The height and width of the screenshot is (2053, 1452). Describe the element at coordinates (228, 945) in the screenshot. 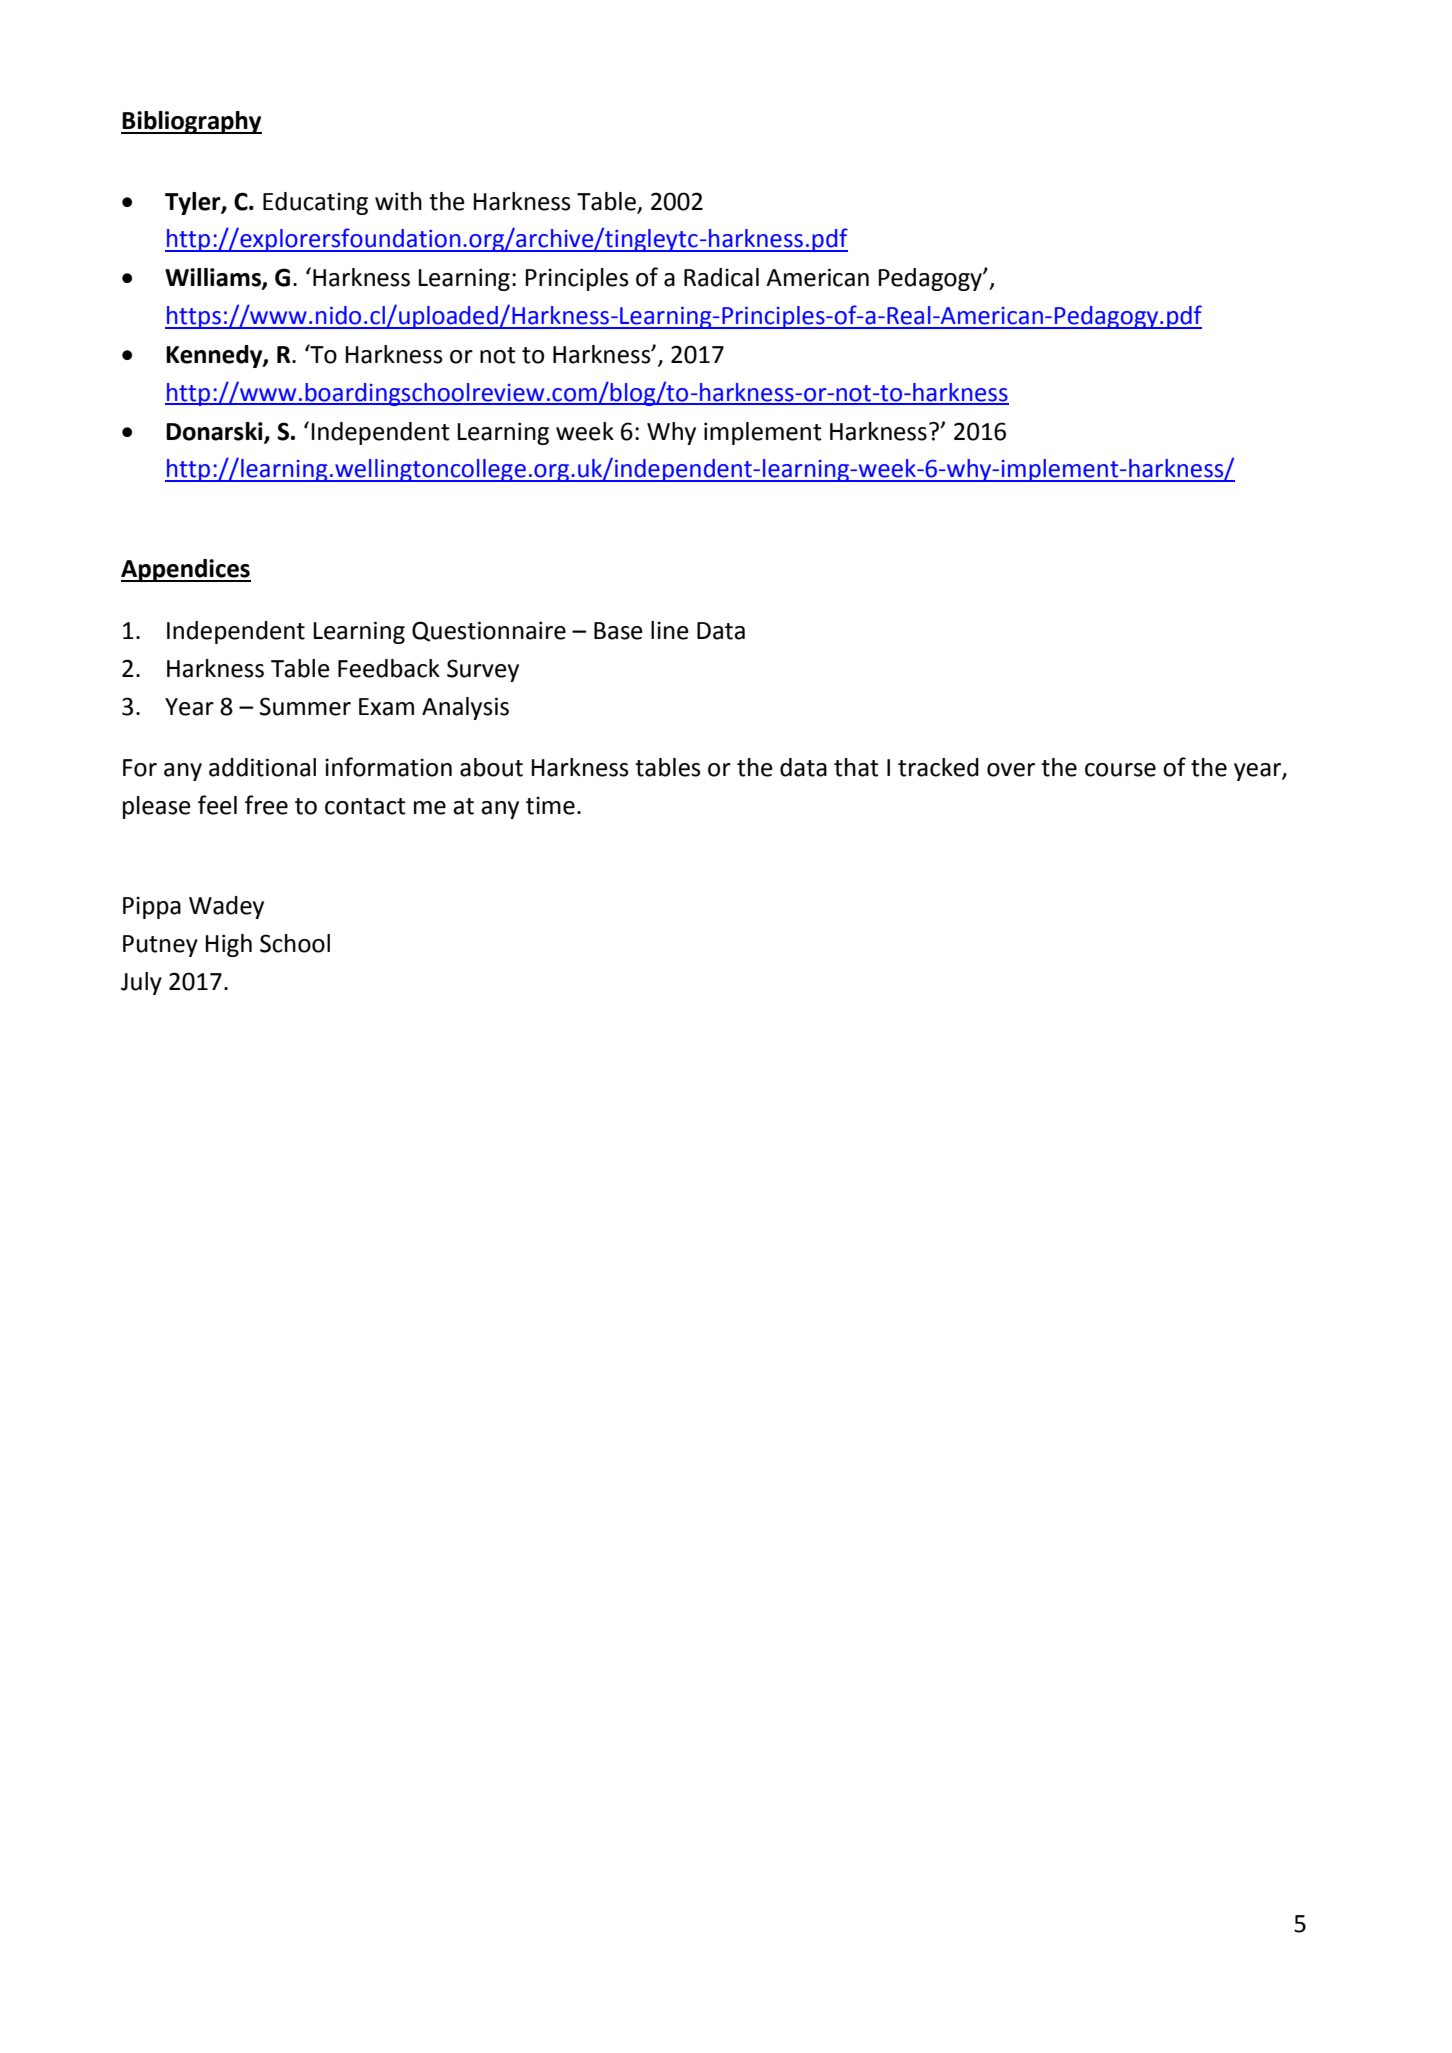

I see `High` at that location.
